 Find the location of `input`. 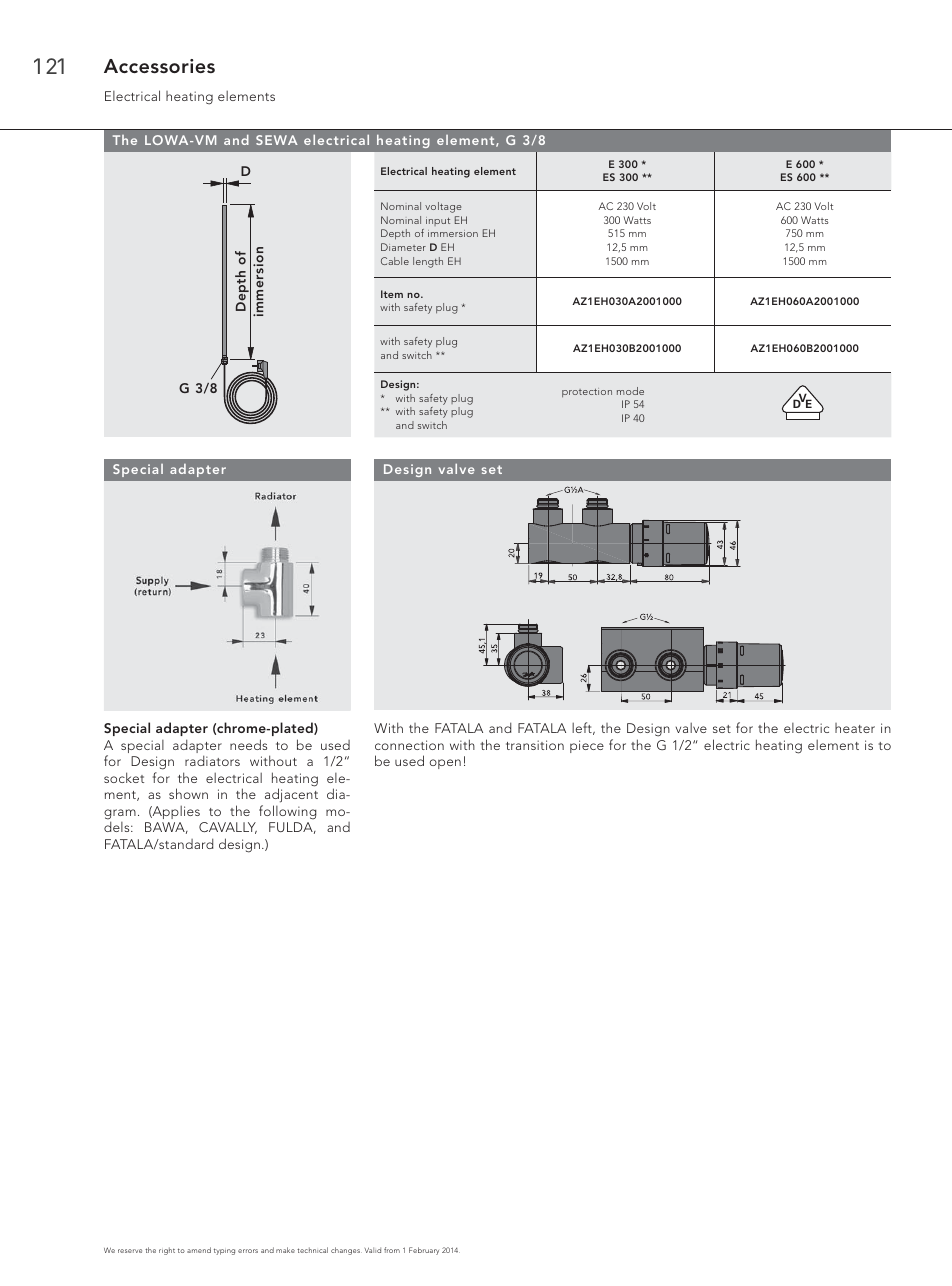

input is located at coordinates (438, 221).
